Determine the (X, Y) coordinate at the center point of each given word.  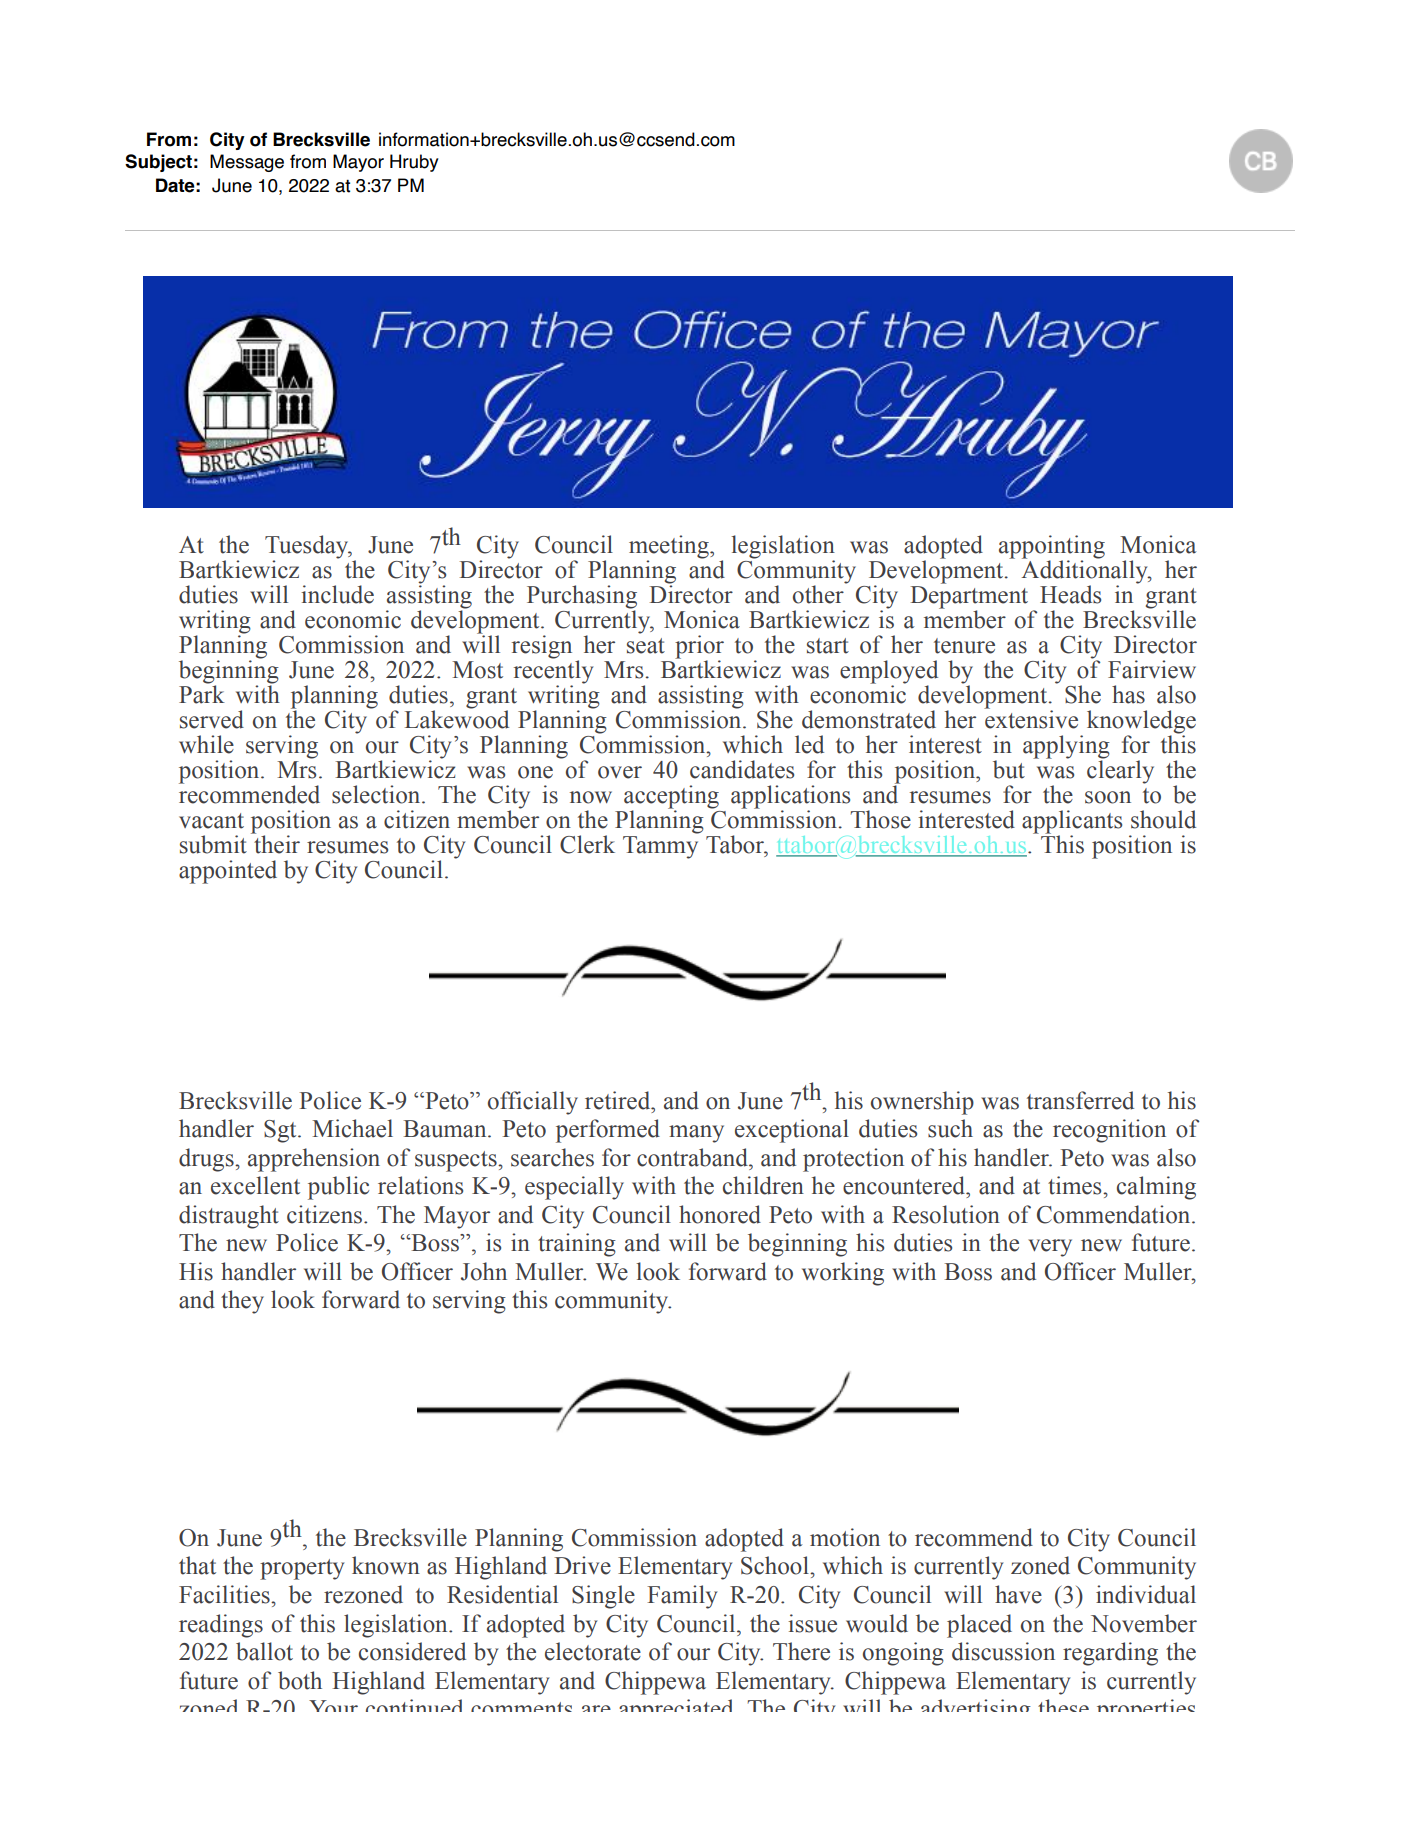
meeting (670, 548)
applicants (1072, 823)
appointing (1052, 548)
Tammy (660, 847)
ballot (264, 1651)
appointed (228, 872)
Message (247, 163)
